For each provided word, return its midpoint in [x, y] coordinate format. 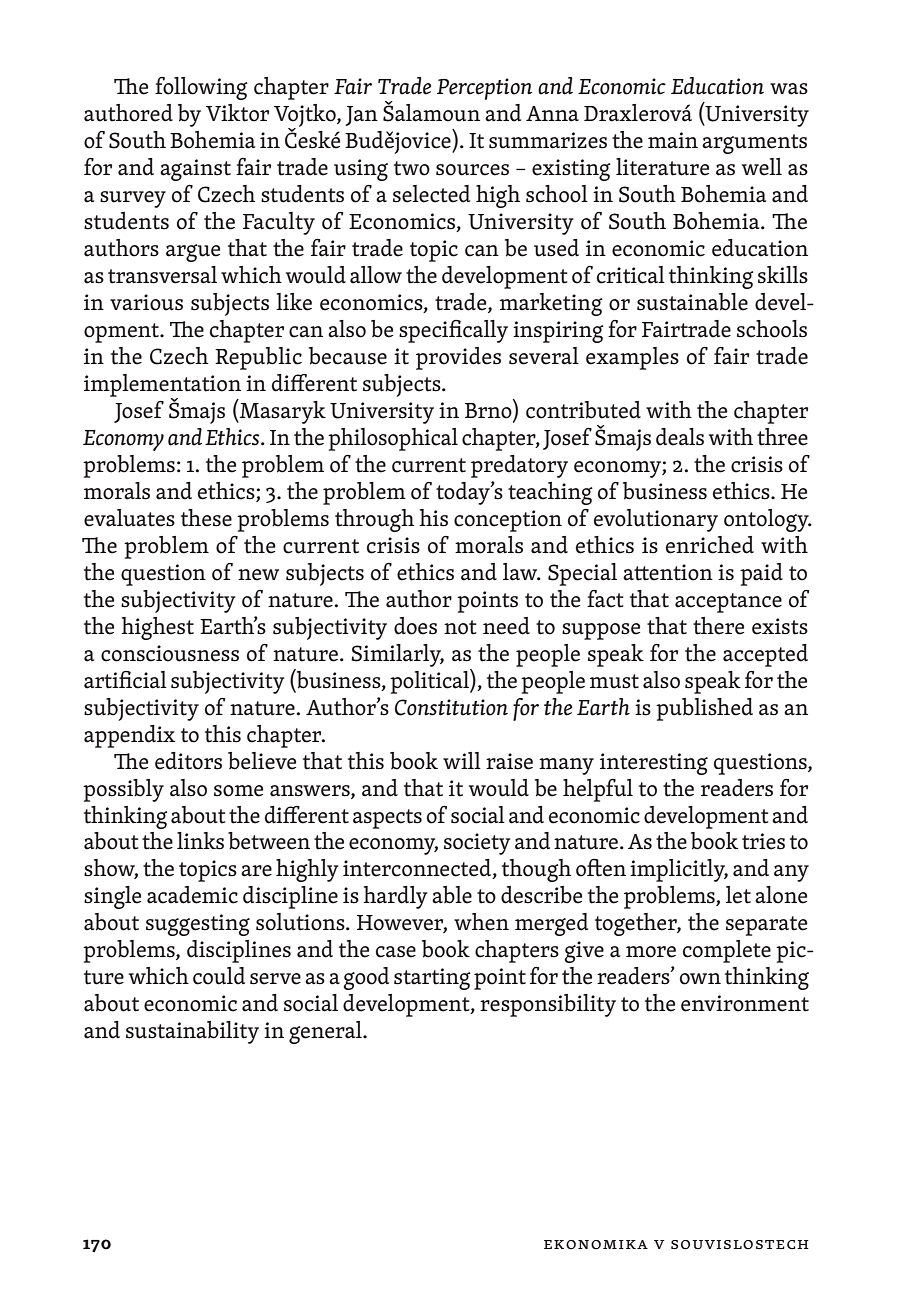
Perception [484, 89]
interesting [654, 764]
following [201, 88]
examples [632, 358]
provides [458, 358]
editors [188, 761]
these [206, 518]
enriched [710, 545]
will [462, 760]
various [146, 302]
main [673, 140]
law [521, 572]
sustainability [192, 1032]
